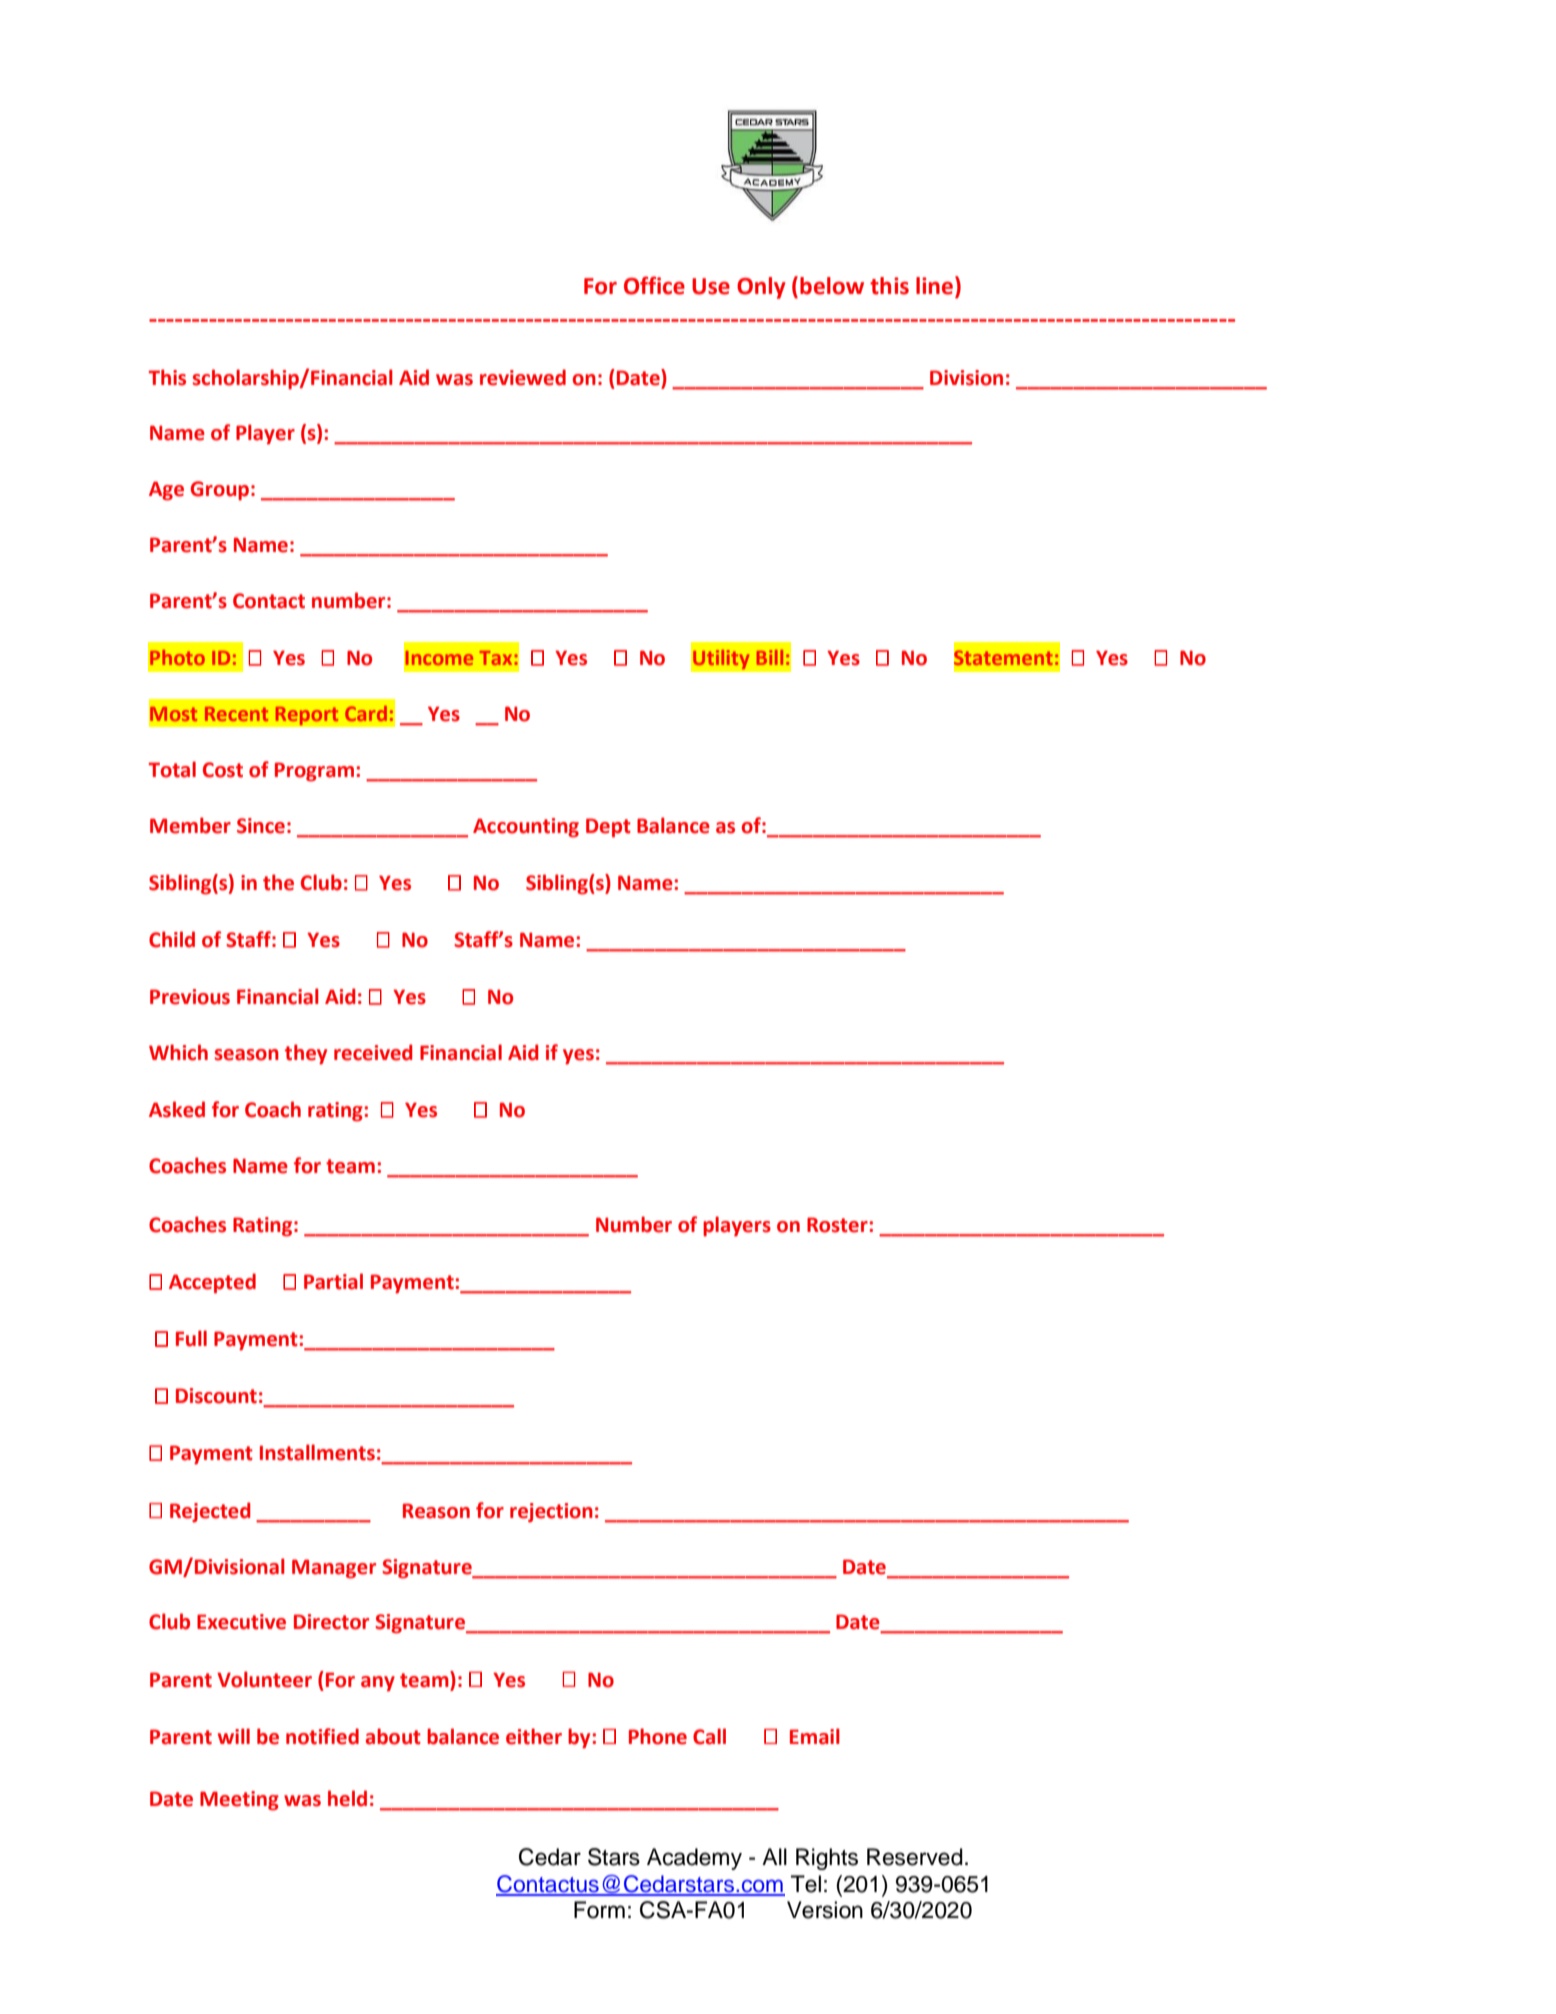  What do you see at coordinates (526, 828) in the image?
I see `Accounting` at bounding box center [526, 828].
